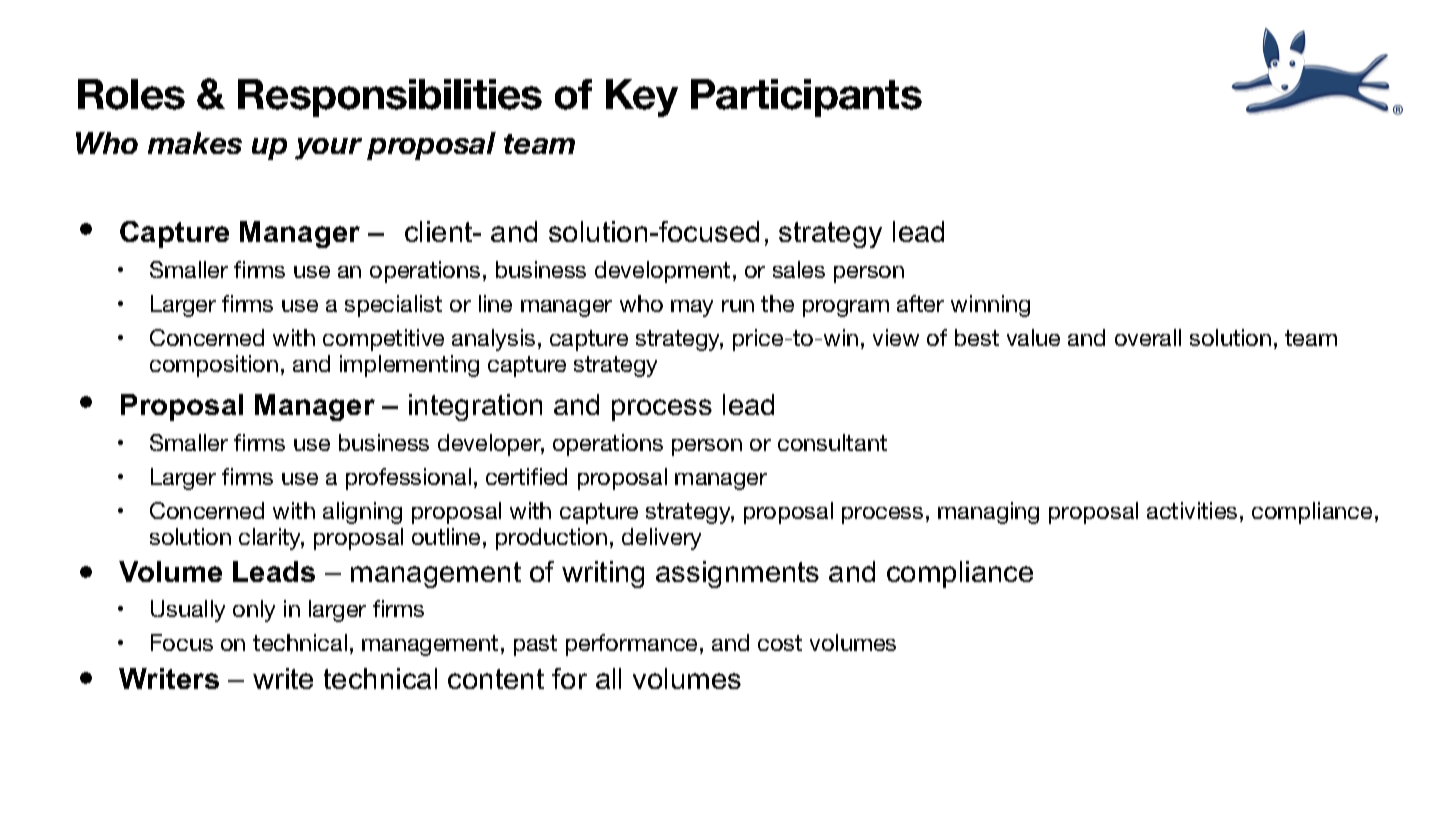 This page has height=819, width=1456. What do you see at coordinates (254, 611) in the page?
I see `only` at bounding box center [254, 611].
